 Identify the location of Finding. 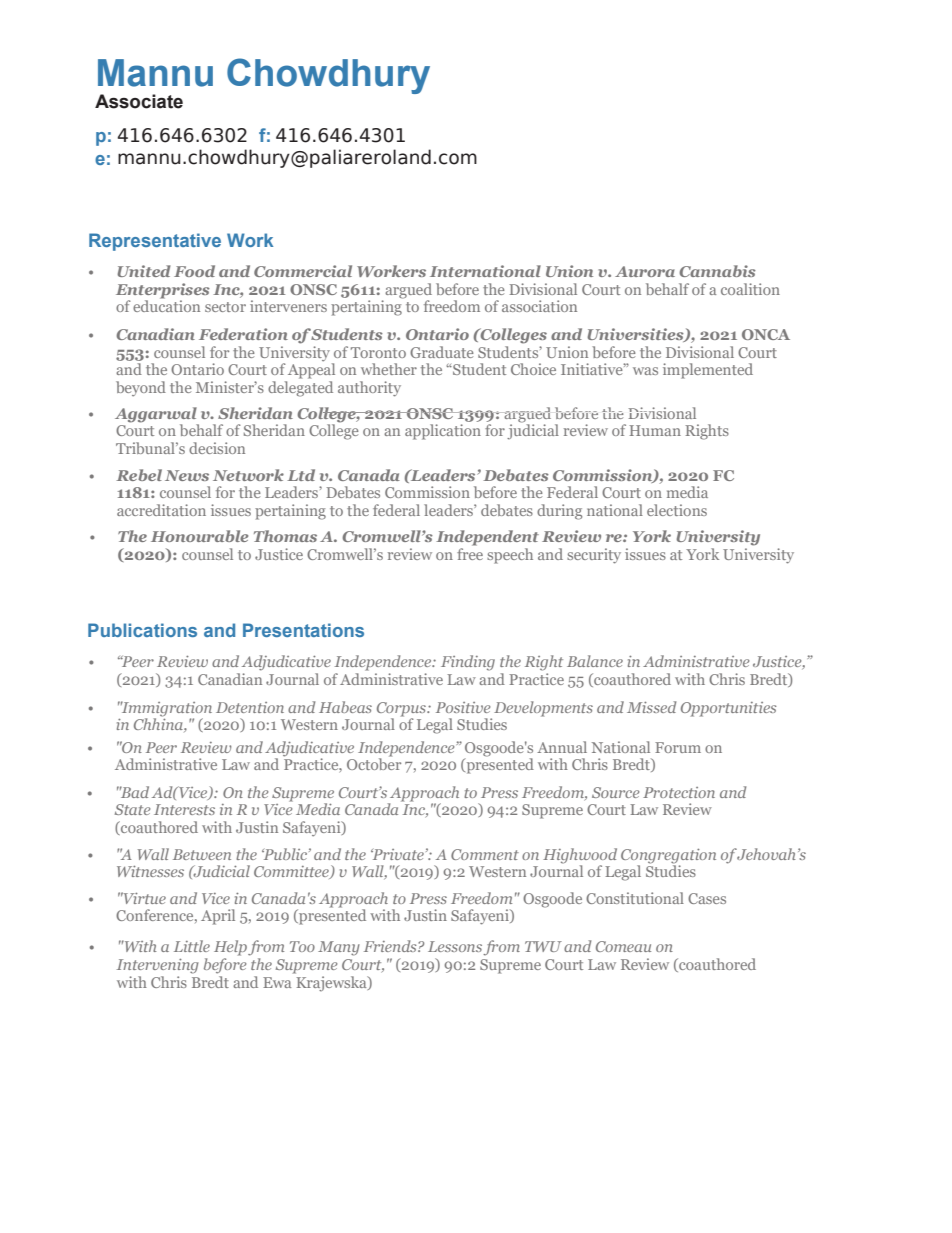
(468, 663).
